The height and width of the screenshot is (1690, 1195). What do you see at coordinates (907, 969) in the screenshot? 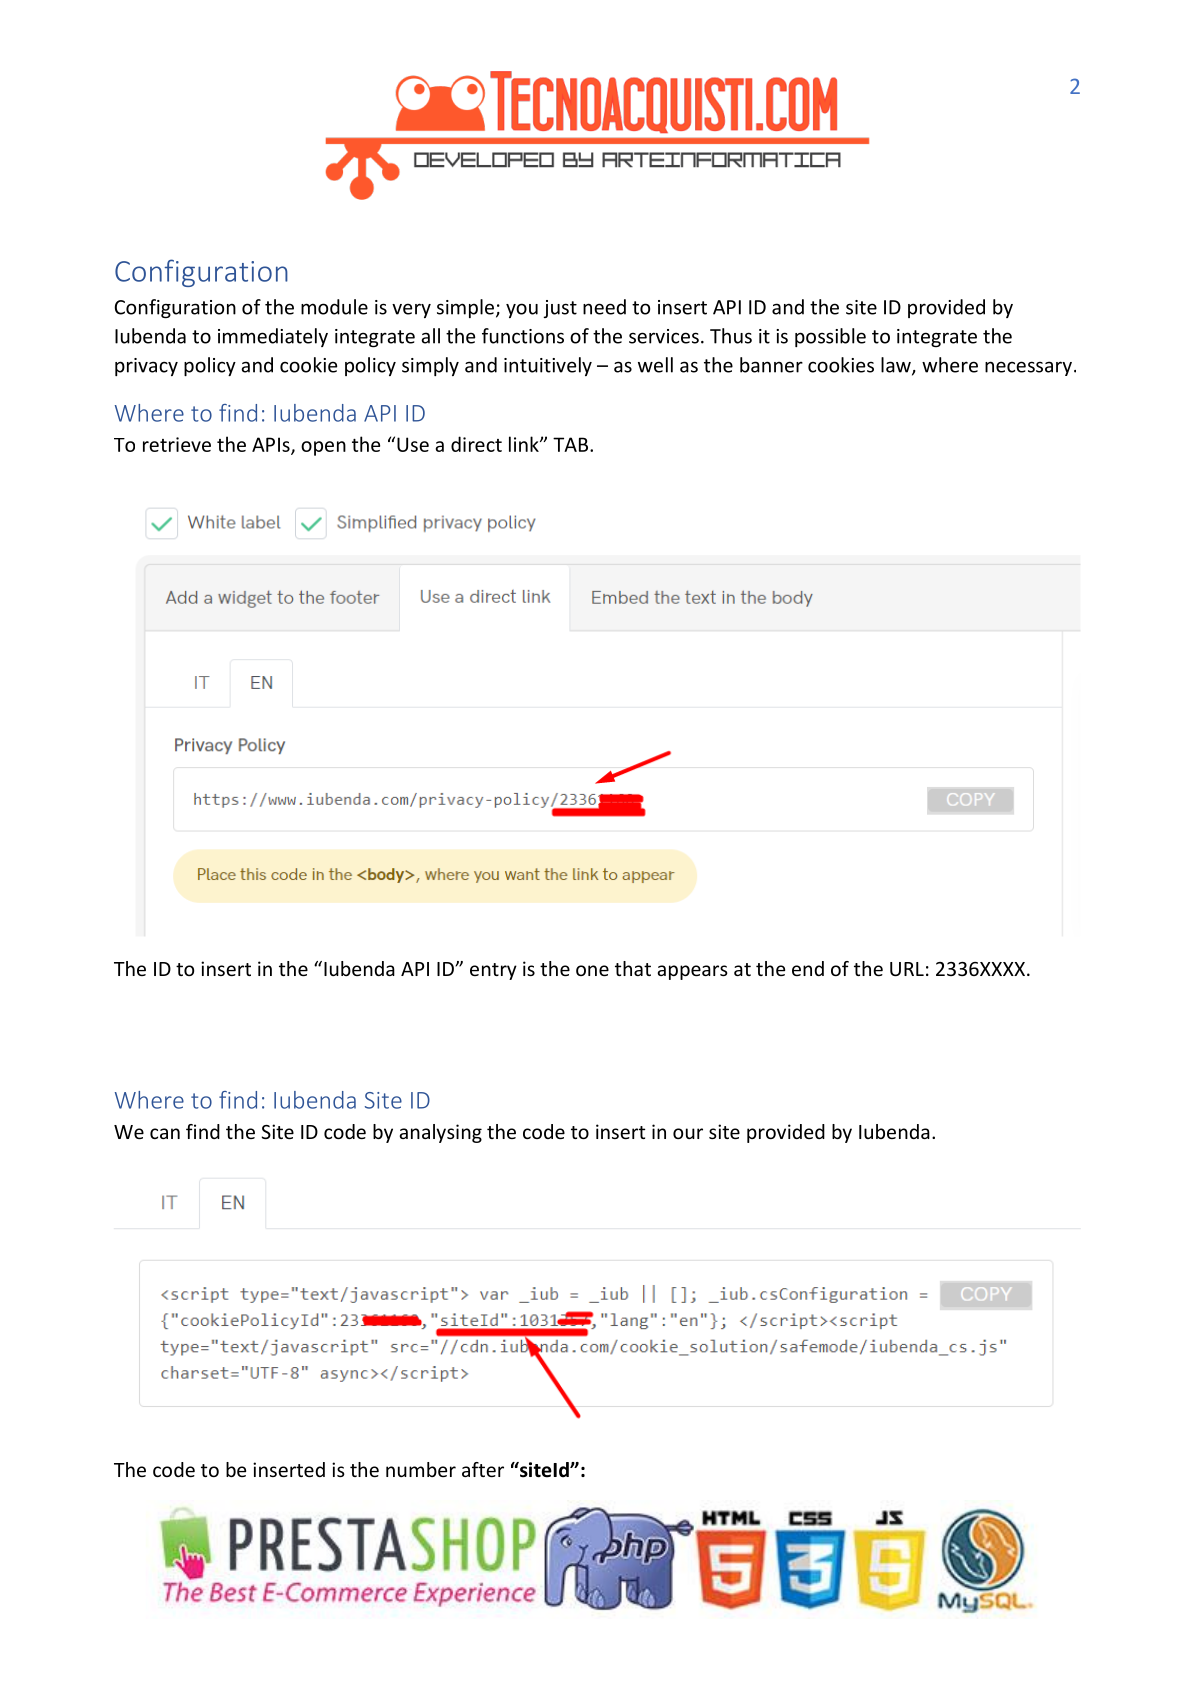
I see `URL` at bounding box center [907, 969].
